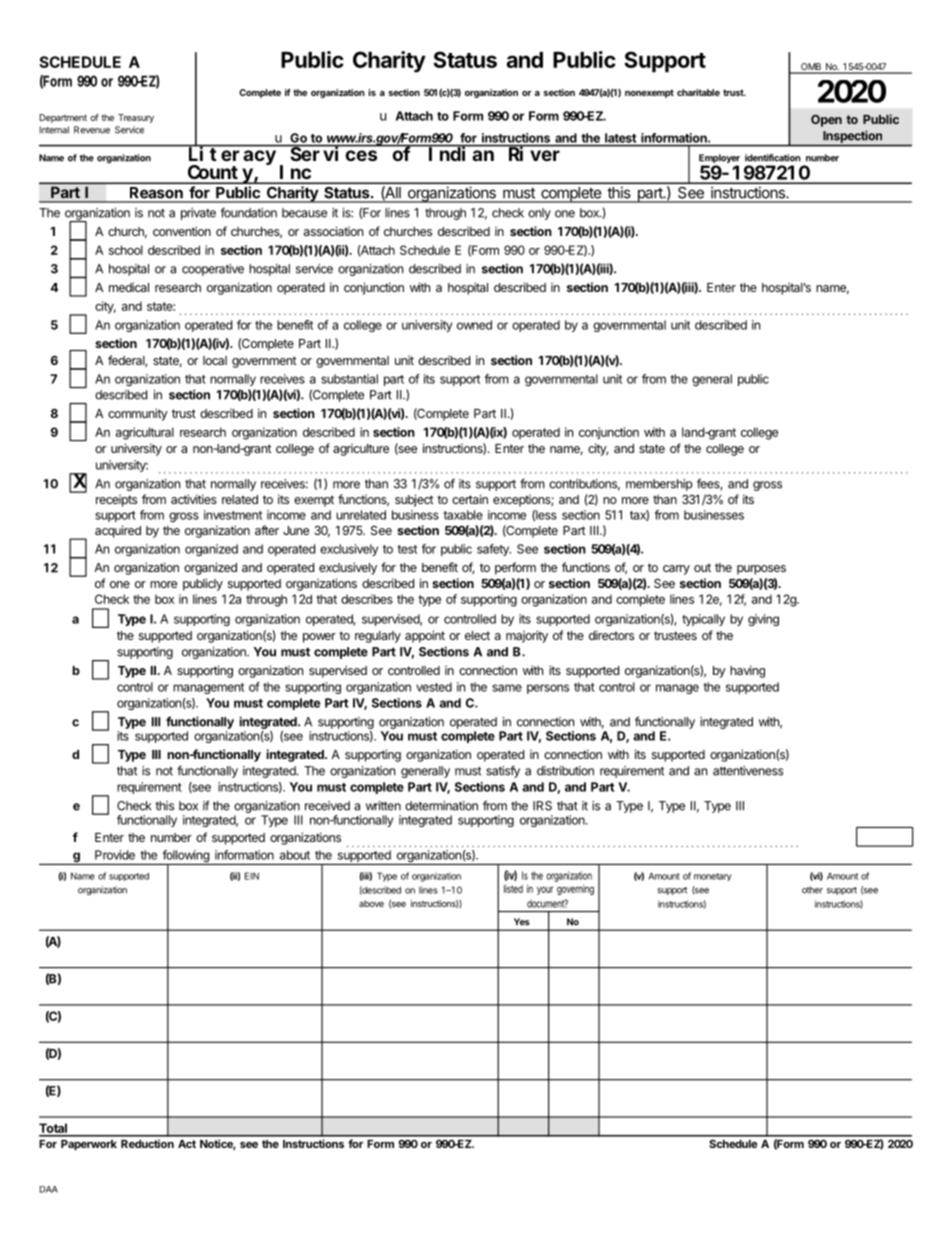  I want to click on appoint, so click(425, 636).
